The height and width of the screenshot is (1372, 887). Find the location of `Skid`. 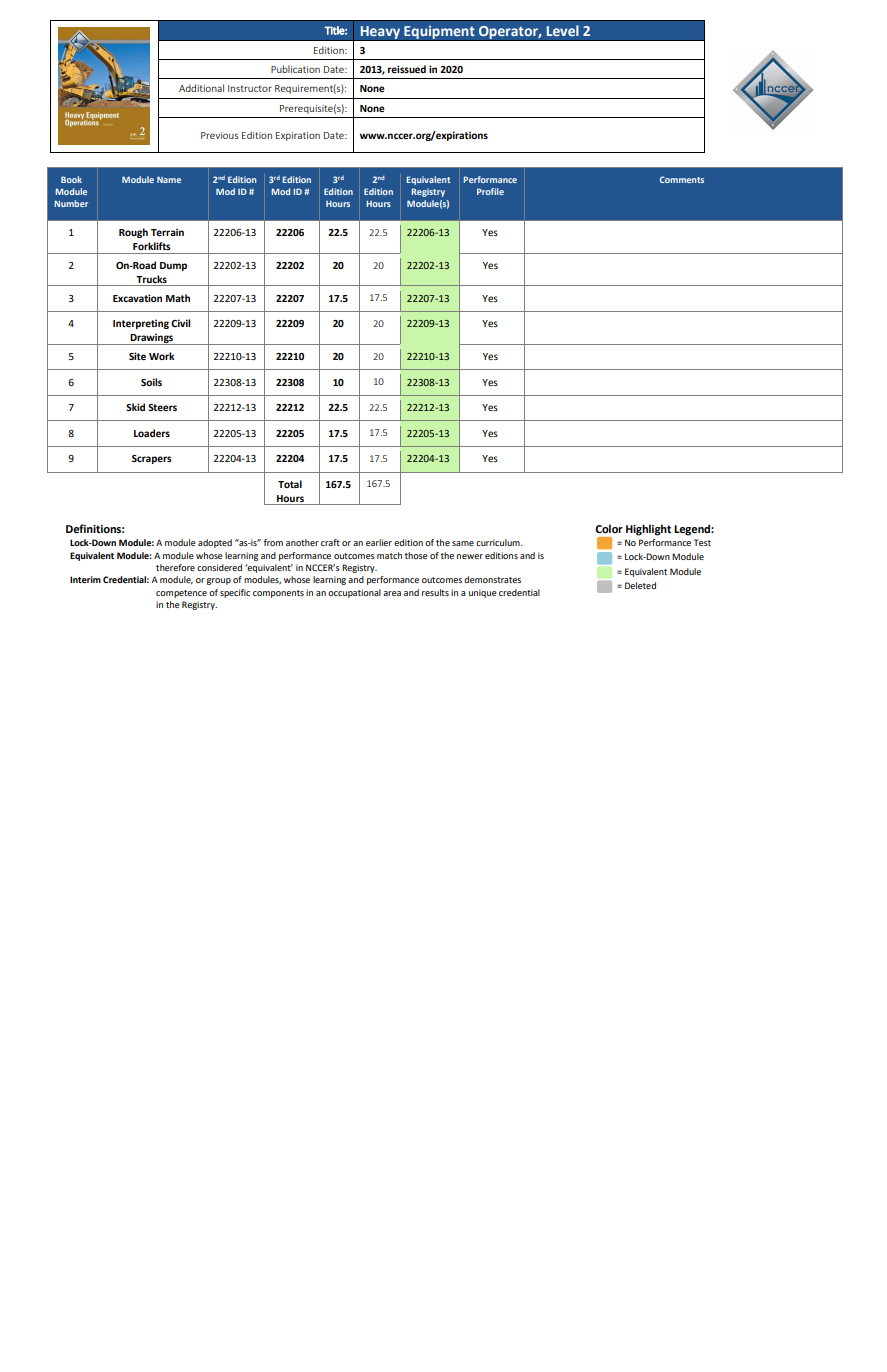

Skid is located at coordinates (135, 407).
